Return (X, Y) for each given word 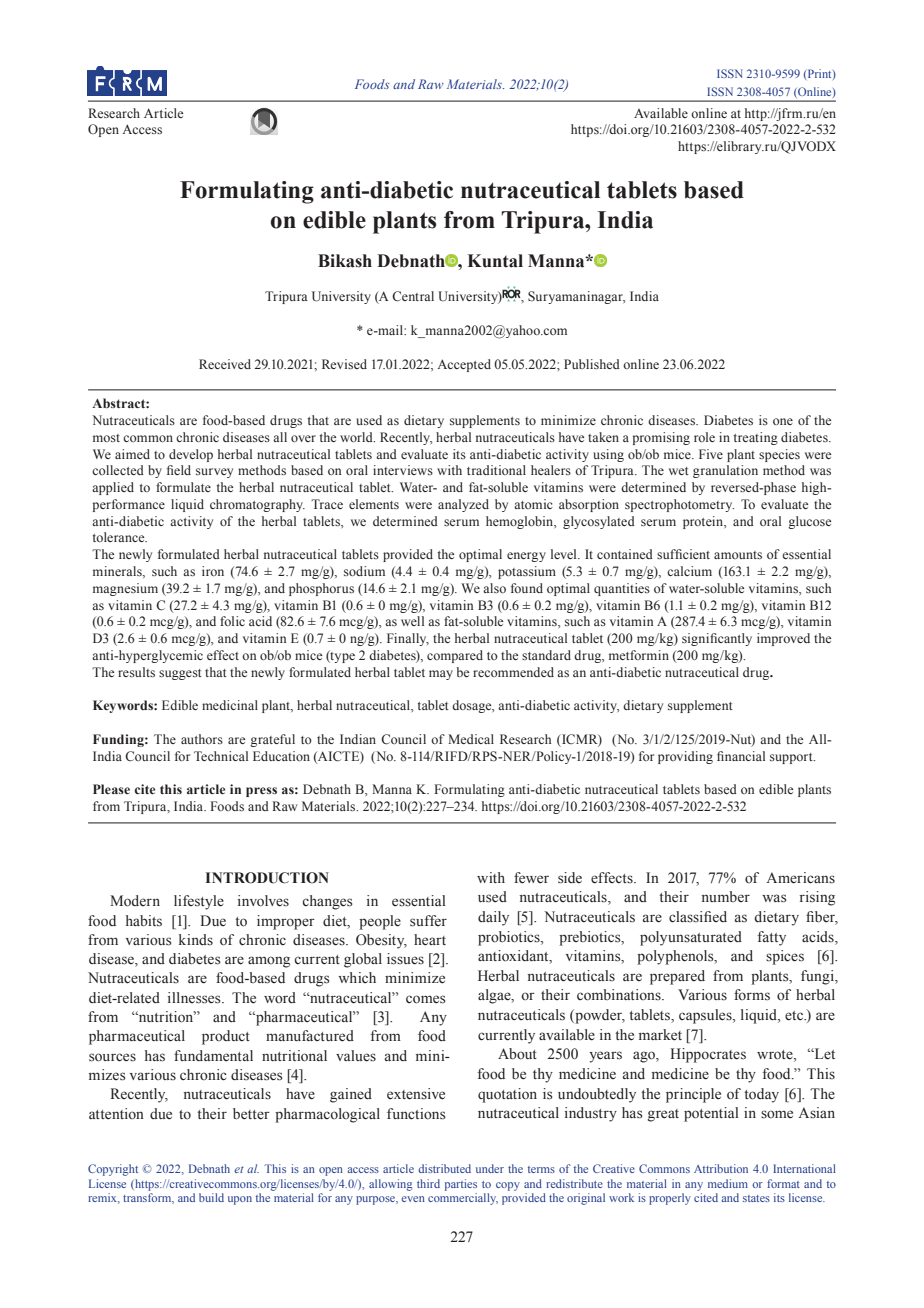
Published (592, 364)
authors (202, 739)
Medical (471, 739)
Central (413, 296)
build (211, 1197)
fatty (771, 938)
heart (430, 940)
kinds (196, 939)
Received (225, 364)
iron (213, 571)
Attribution (721, 1168)
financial (741, 756)
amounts (738, 555)
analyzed (463, 505)
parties (461, 1185)
